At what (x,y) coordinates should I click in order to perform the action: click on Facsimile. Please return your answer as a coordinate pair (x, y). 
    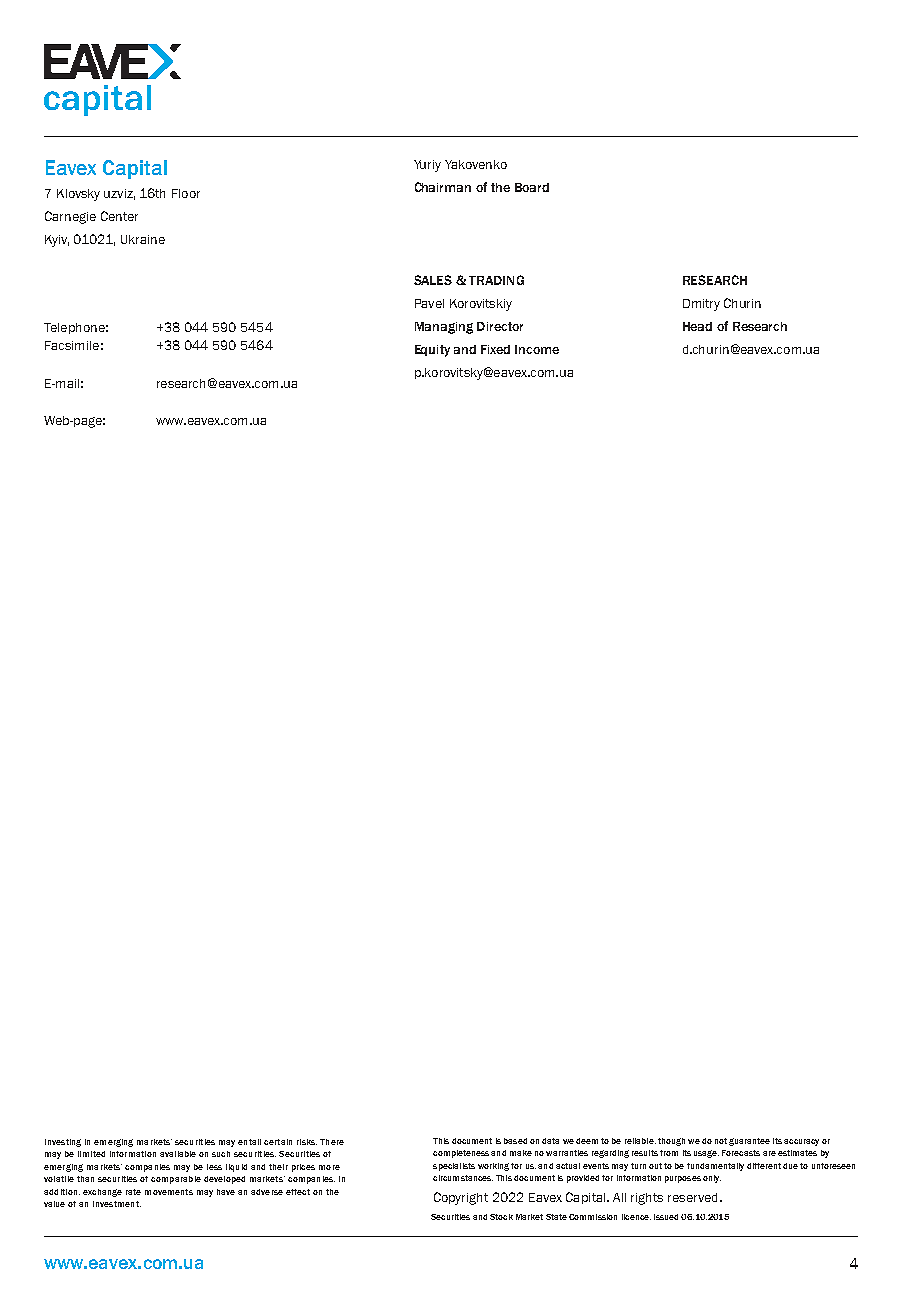
    Looking at the image, I should click on (72, 345).
